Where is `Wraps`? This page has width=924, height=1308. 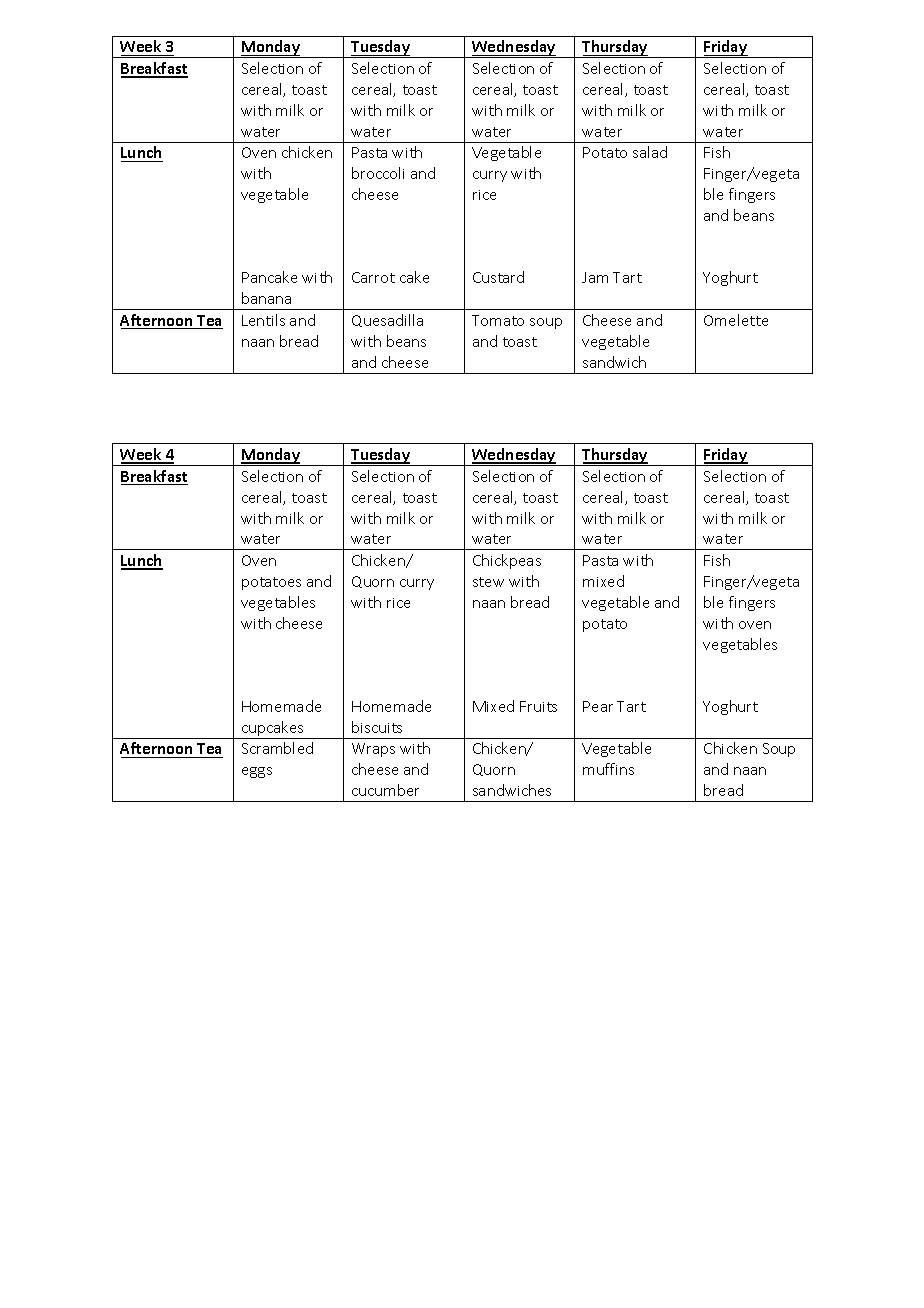
Wraps is located at coordinates (373, 750).
